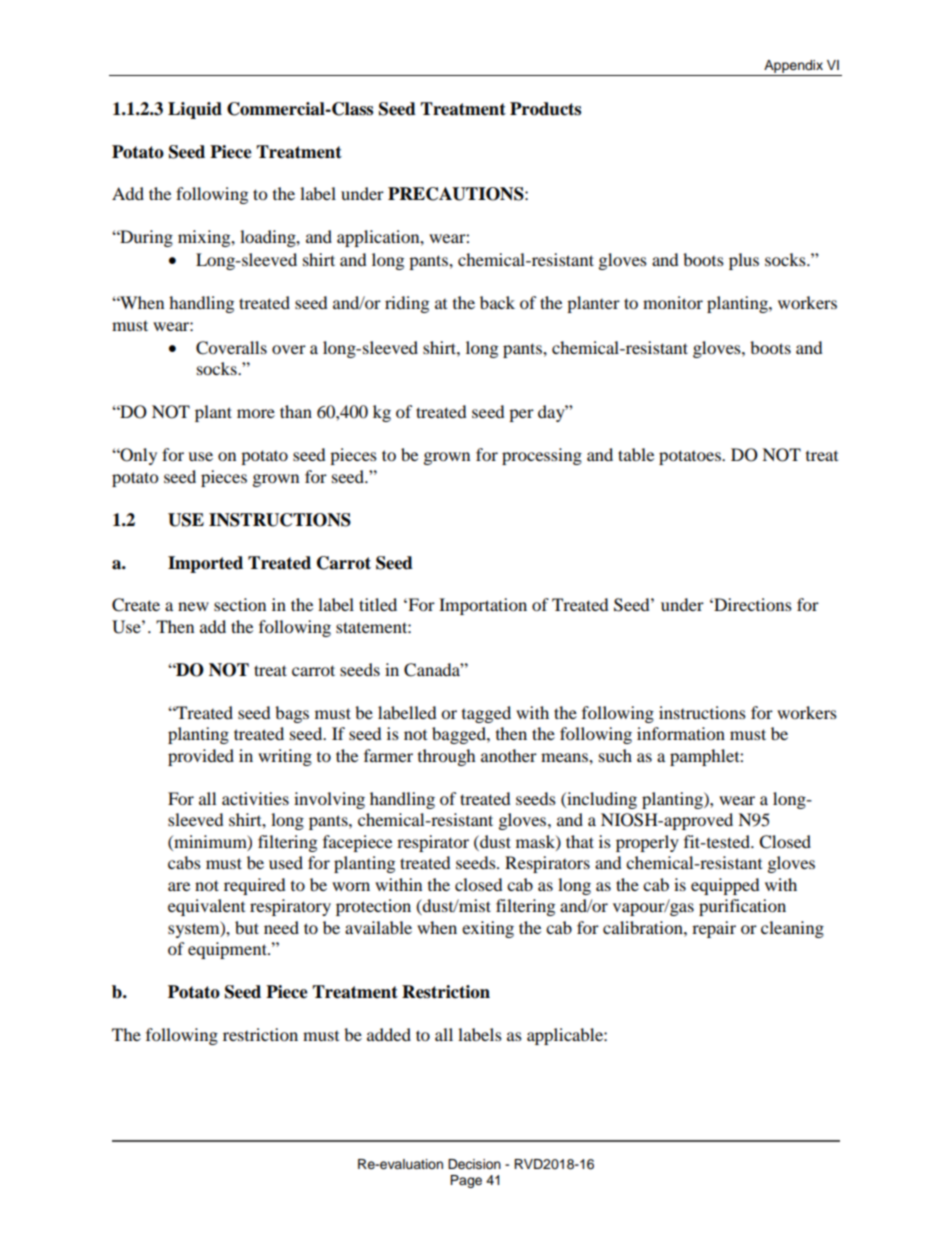 This screenshot has height=1233, width=952. Describe the element at coordinates (793, 68) in the screenshot. I see `Appendix` at that location.
